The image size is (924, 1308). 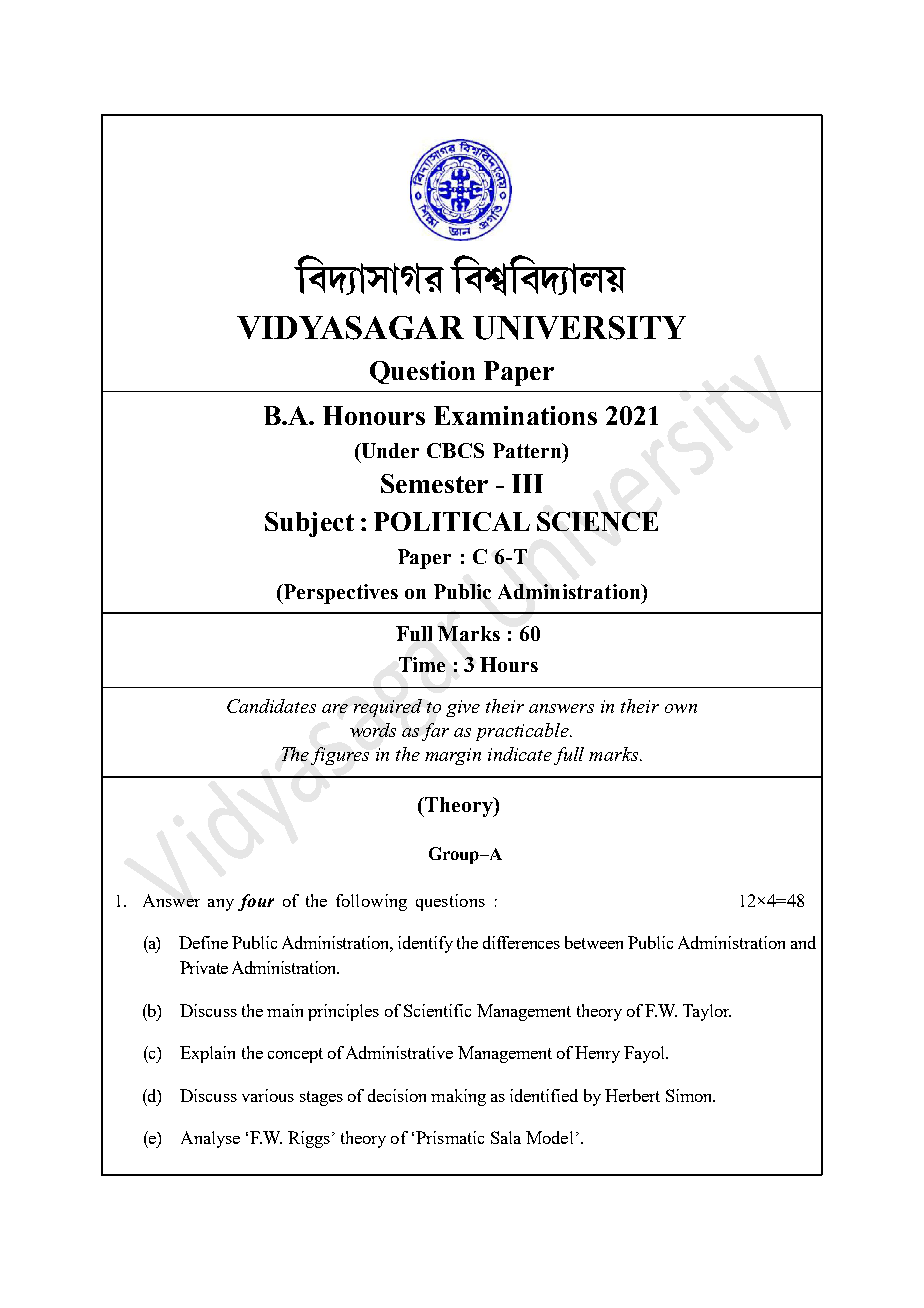 I want to click on between, so click(x=594, y=942).
